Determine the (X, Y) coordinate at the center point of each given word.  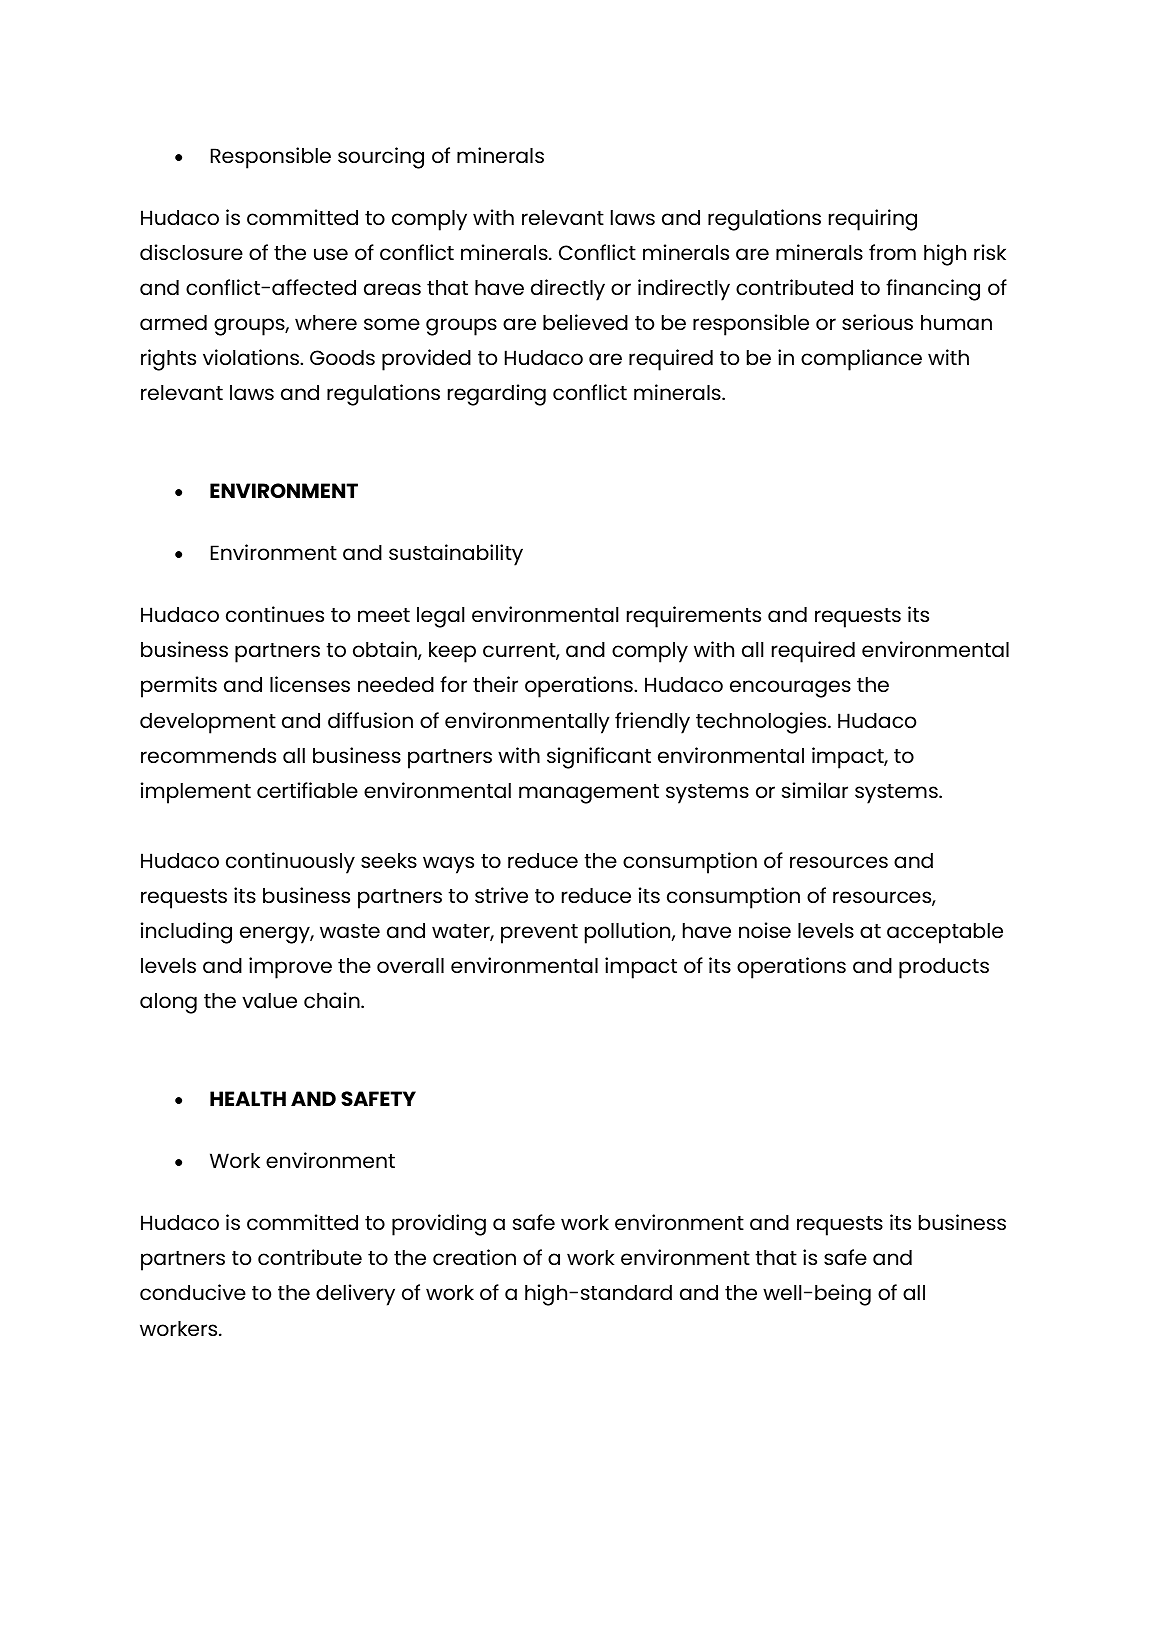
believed (585, 322)
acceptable (945, 933)
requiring (873, 220)
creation (474, 1257)
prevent (539, 934)
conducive (193, 1292)
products (944, 968)
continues (275, 614)
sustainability (456, 555)
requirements (694, 617)
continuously (290, 863)
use (331, 254)
